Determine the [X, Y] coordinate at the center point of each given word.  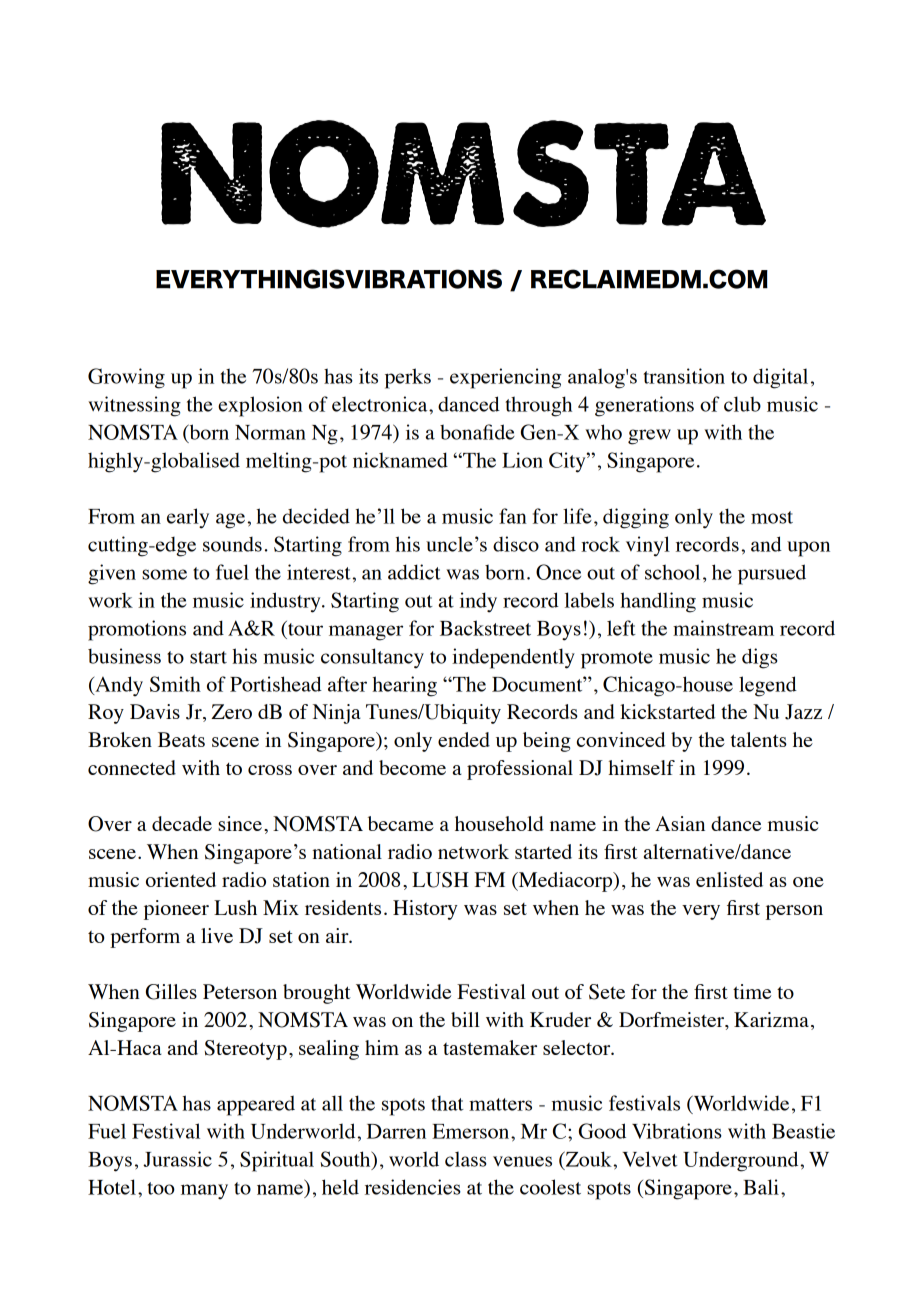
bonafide [477, 432]
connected [132, 767]
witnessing [134, 406]
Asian [680, 823]
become [412, 767]
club [742, 404]
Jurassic [177, 1159]
